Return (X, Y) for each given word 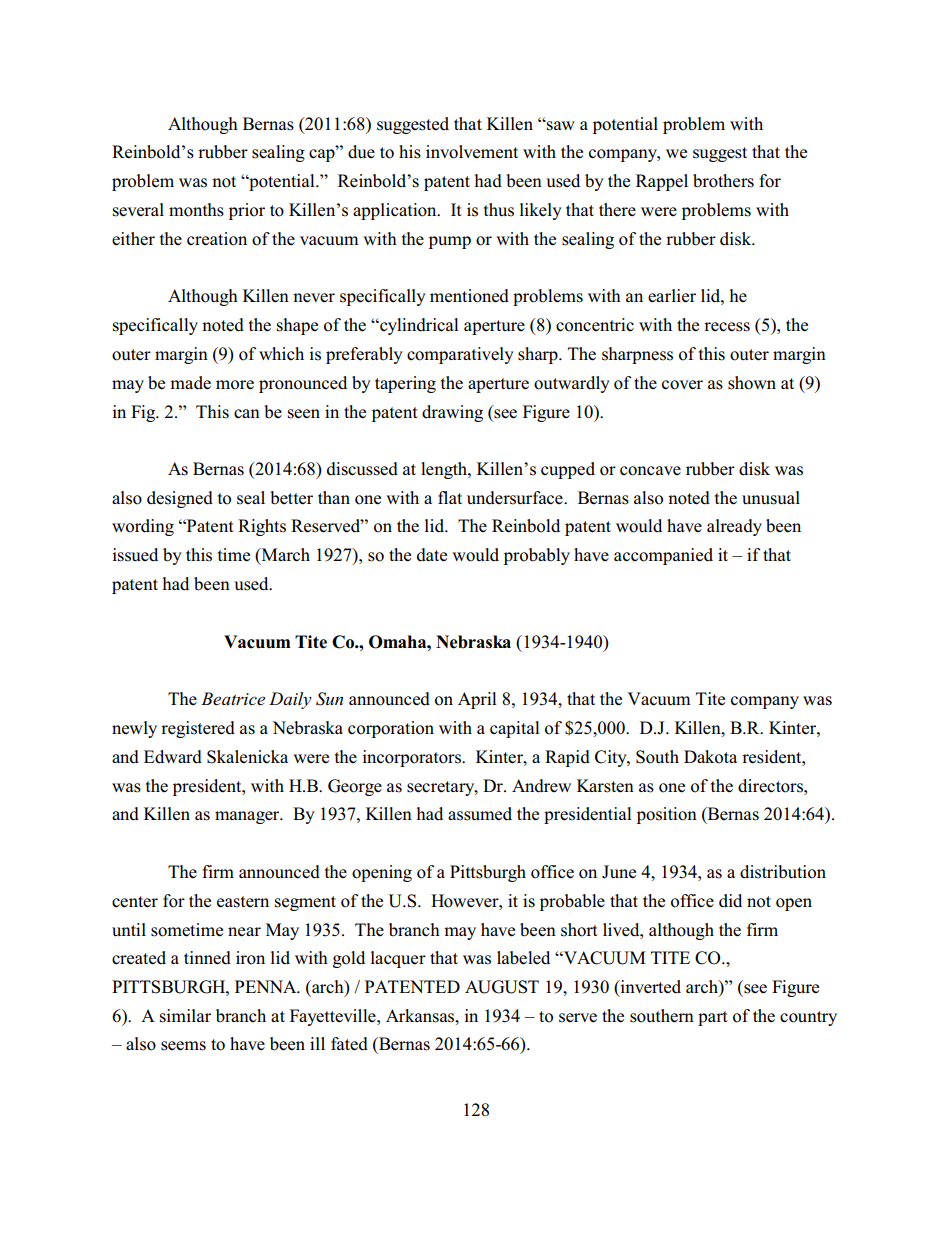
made (190, 383)
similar (185, 1016)
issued (135, 555)
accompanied (663, 556)
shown (752, 383)
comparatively (460, 355)
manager (248, 817)
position (667, 815)
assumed (480, 814)
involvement (472, 152)
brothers (723, 181)
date (432, 555)
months (196, 210)
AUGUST (502, 987)
